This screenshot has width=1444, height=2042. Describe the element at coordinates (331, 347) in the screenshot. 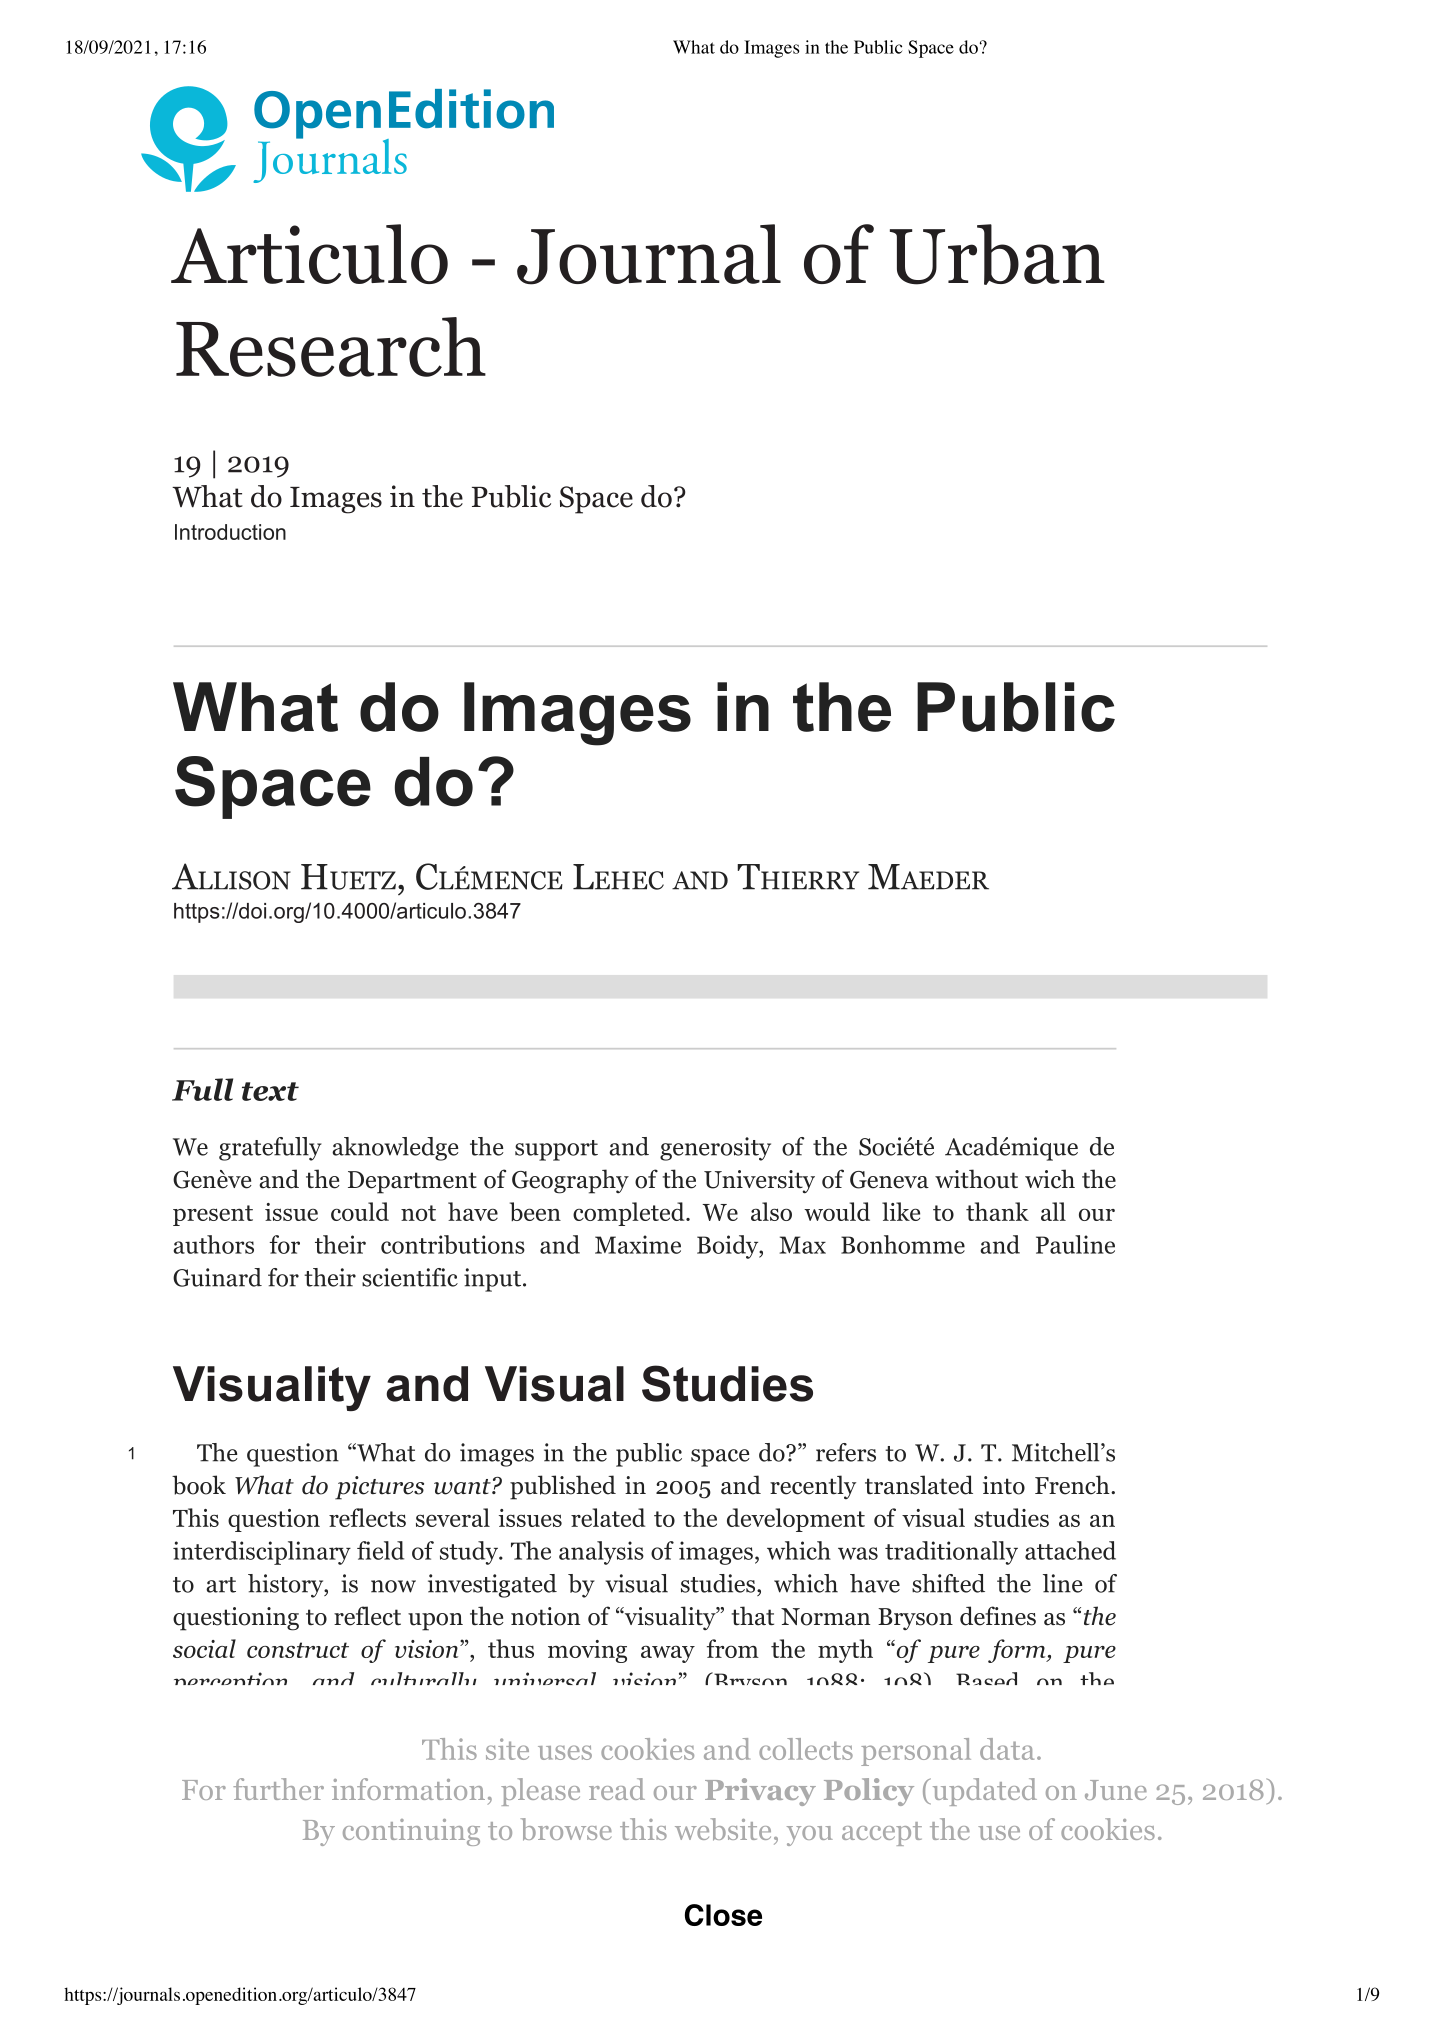

I see `Research` at that location.
